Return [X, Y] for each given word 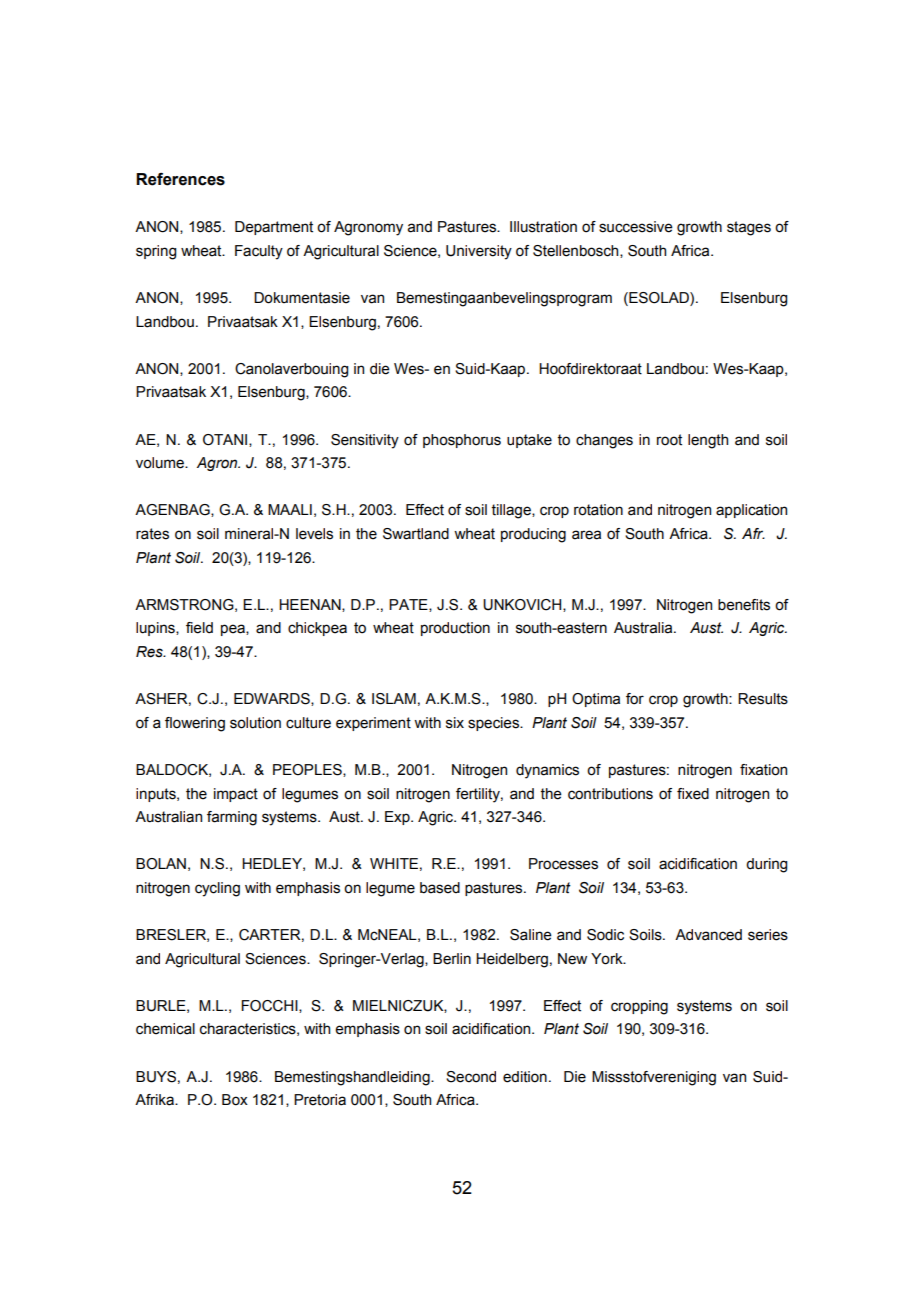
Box [235, 1100]
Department [274, 228]
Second [471, 1077]
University [479, 252]
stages [749, 228]
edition [525, 1077]
